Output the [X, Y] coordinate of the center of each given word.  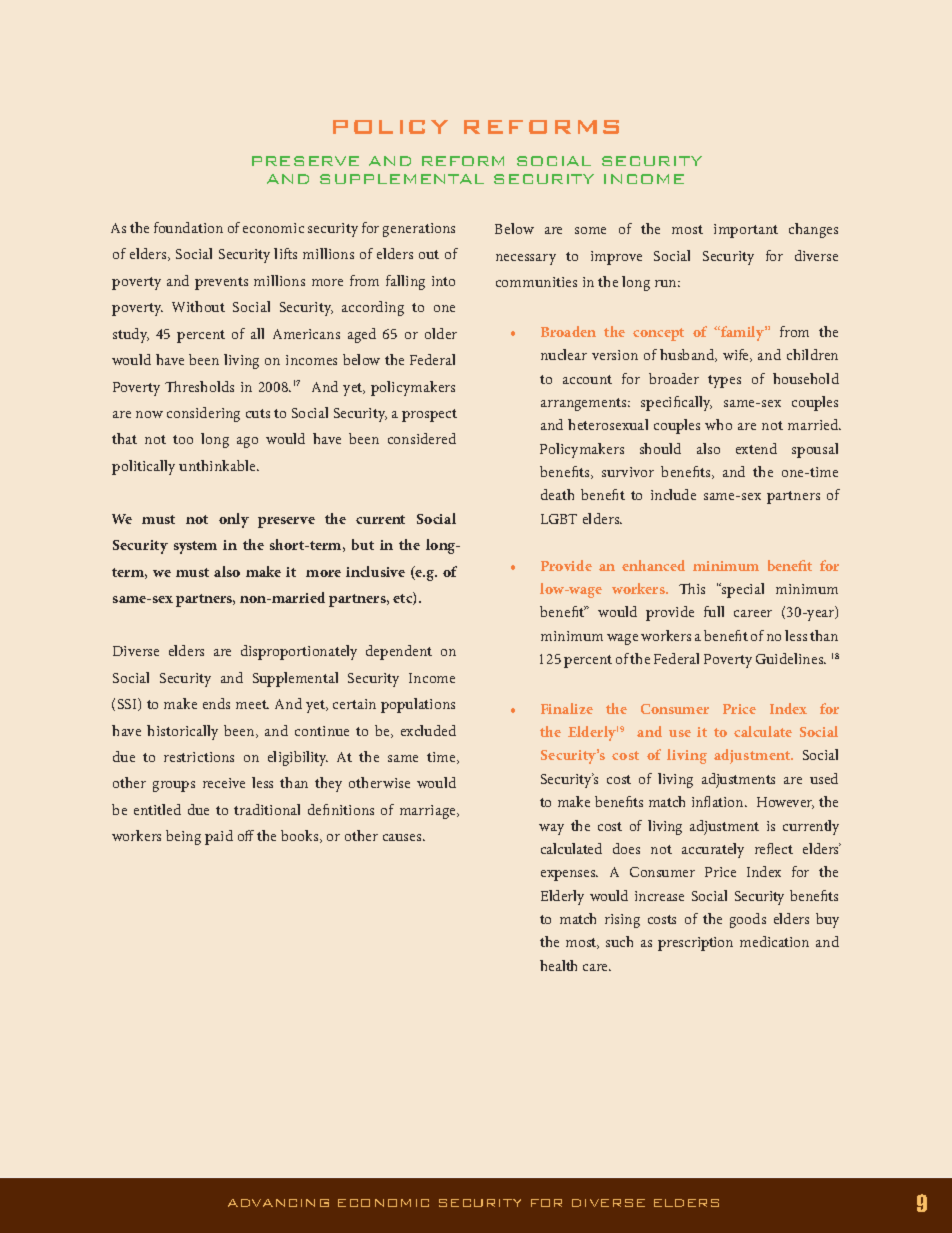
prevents [221, 283]
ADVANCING [278, 1203]
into [443, 281]
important [746, 231]
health [558, 965]
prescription [695, 944]
